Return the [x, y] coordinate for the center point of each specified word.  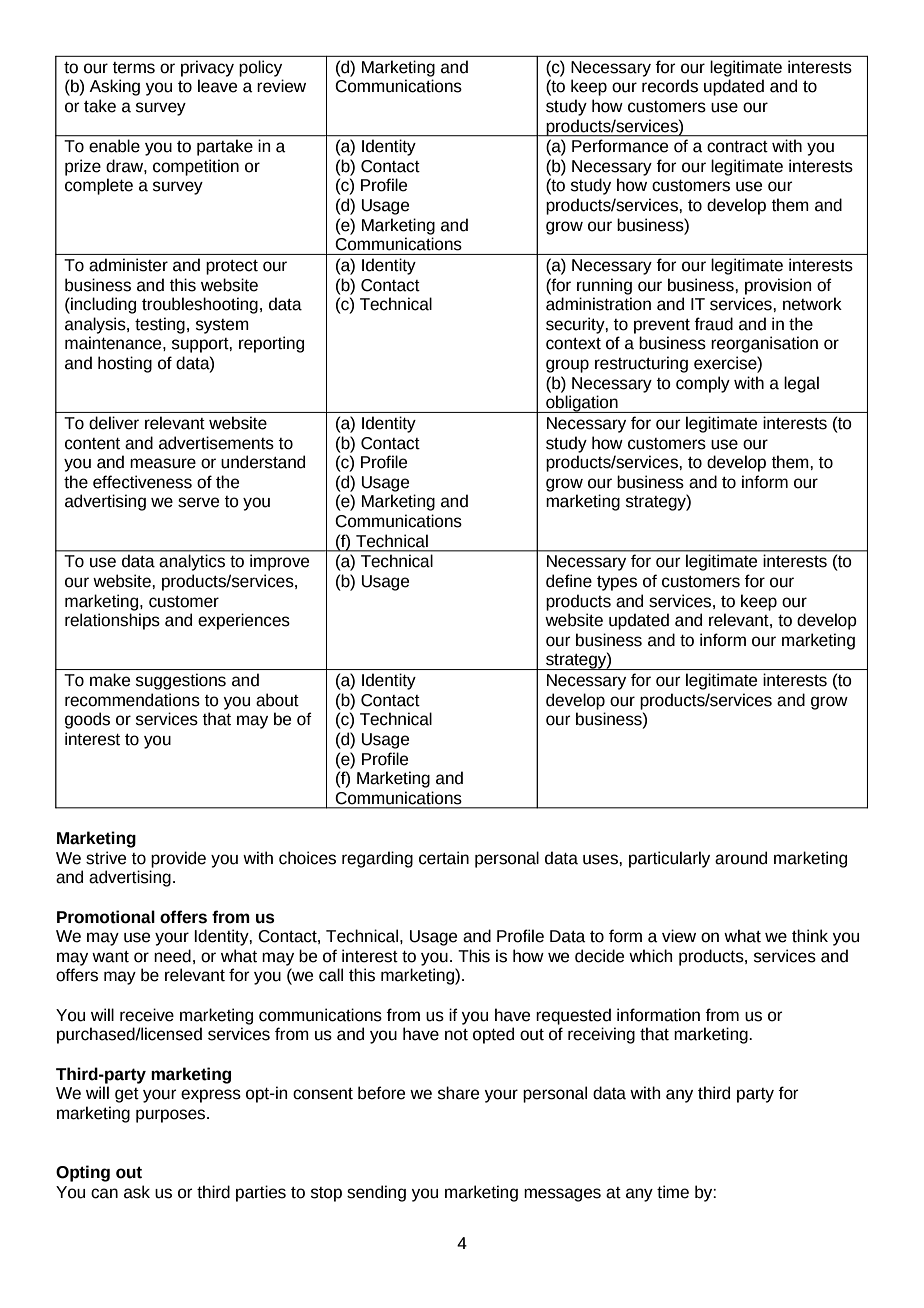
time [673, 1192]
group [567, 366]
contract [737, 147]
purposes [172, 1116]
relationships [112, 621]
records [670, 86]
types [617, 583]
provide [178, 859]
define [569, 581]
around [741, 858]
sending [376, 1193]
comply [703, 384]
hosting [125, 364]
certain [444, 858]
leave [217, 86]
